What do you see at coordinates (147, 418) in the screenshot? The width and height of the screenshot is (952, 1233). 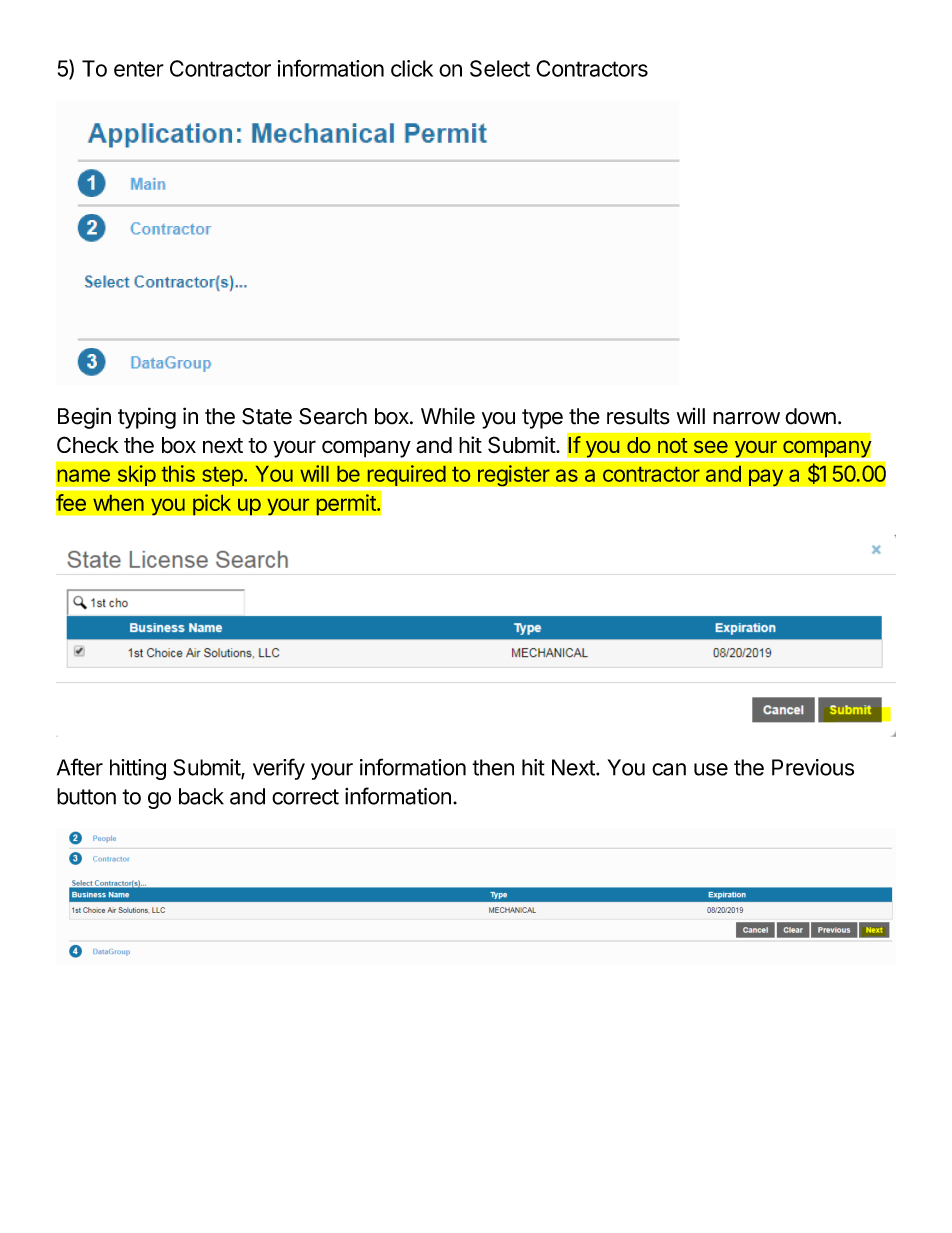 I see `typing` at bounding box center [147, 418].
